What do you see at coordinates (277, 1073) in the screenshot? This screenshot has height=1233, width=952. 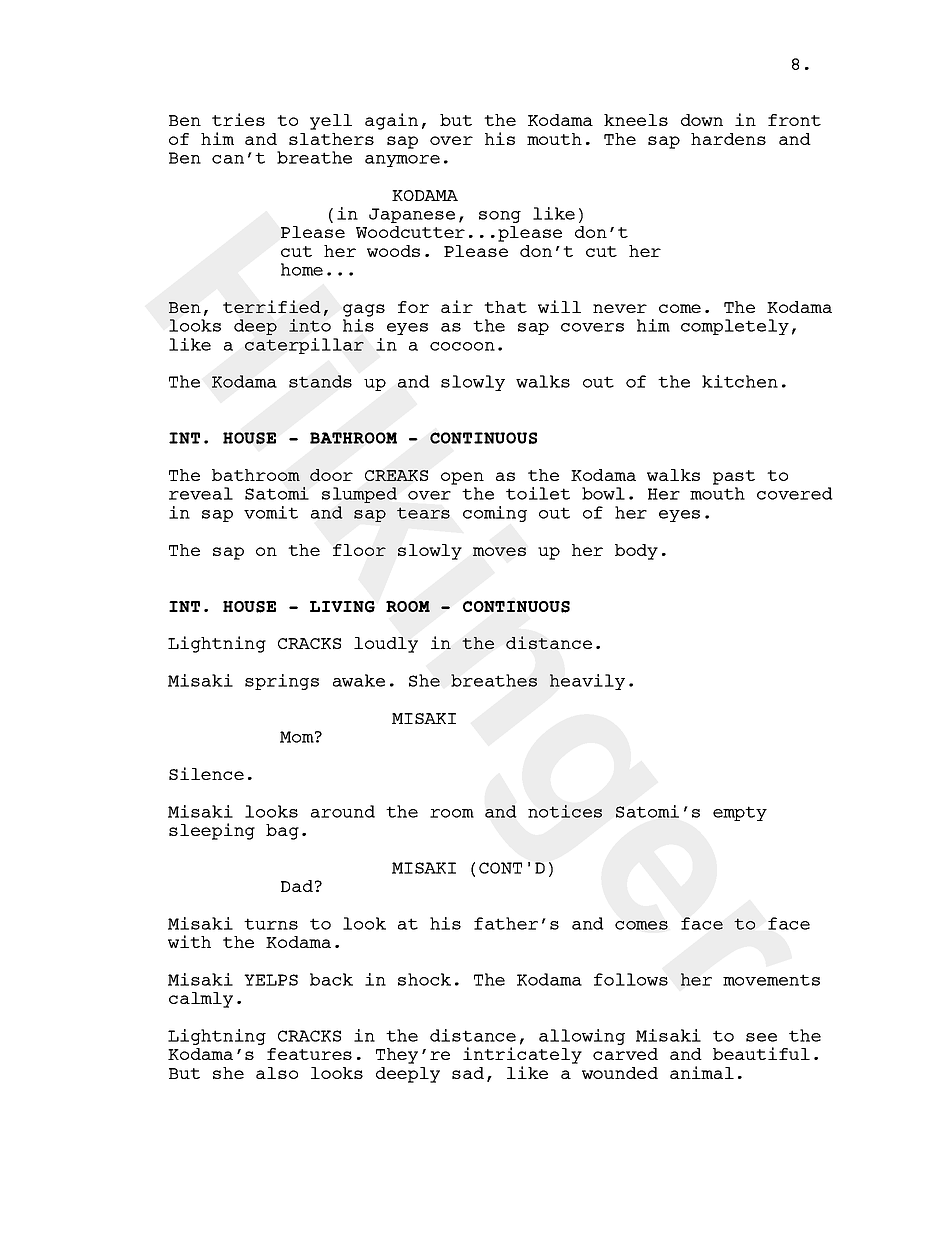 I see `also` at bounding box center [277, 1073].
